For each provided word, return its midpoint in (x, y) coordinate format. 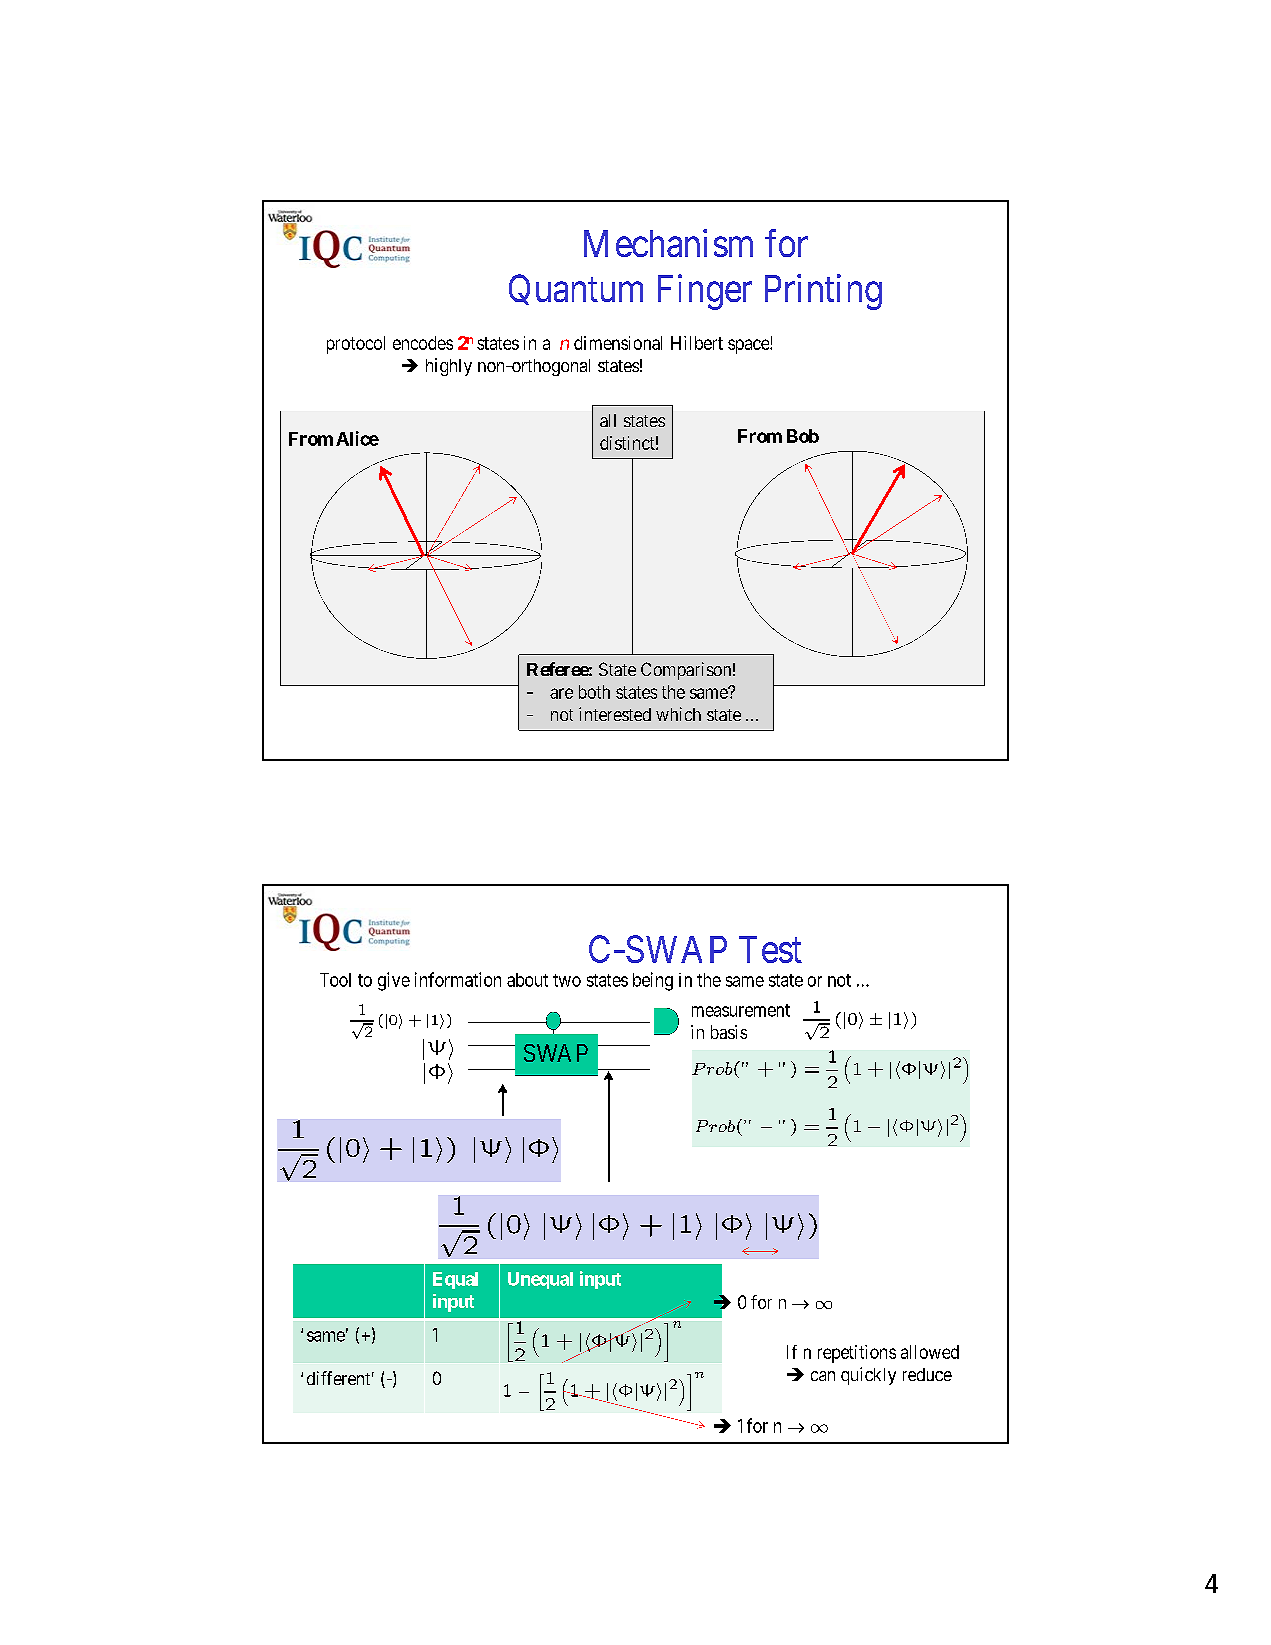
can (823, 1376)
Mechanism (668, 243)
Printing (823, 292)
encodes (423, 343)
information (458, 979)
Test (770, 949)
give (394, 981)
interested (615, 714)
